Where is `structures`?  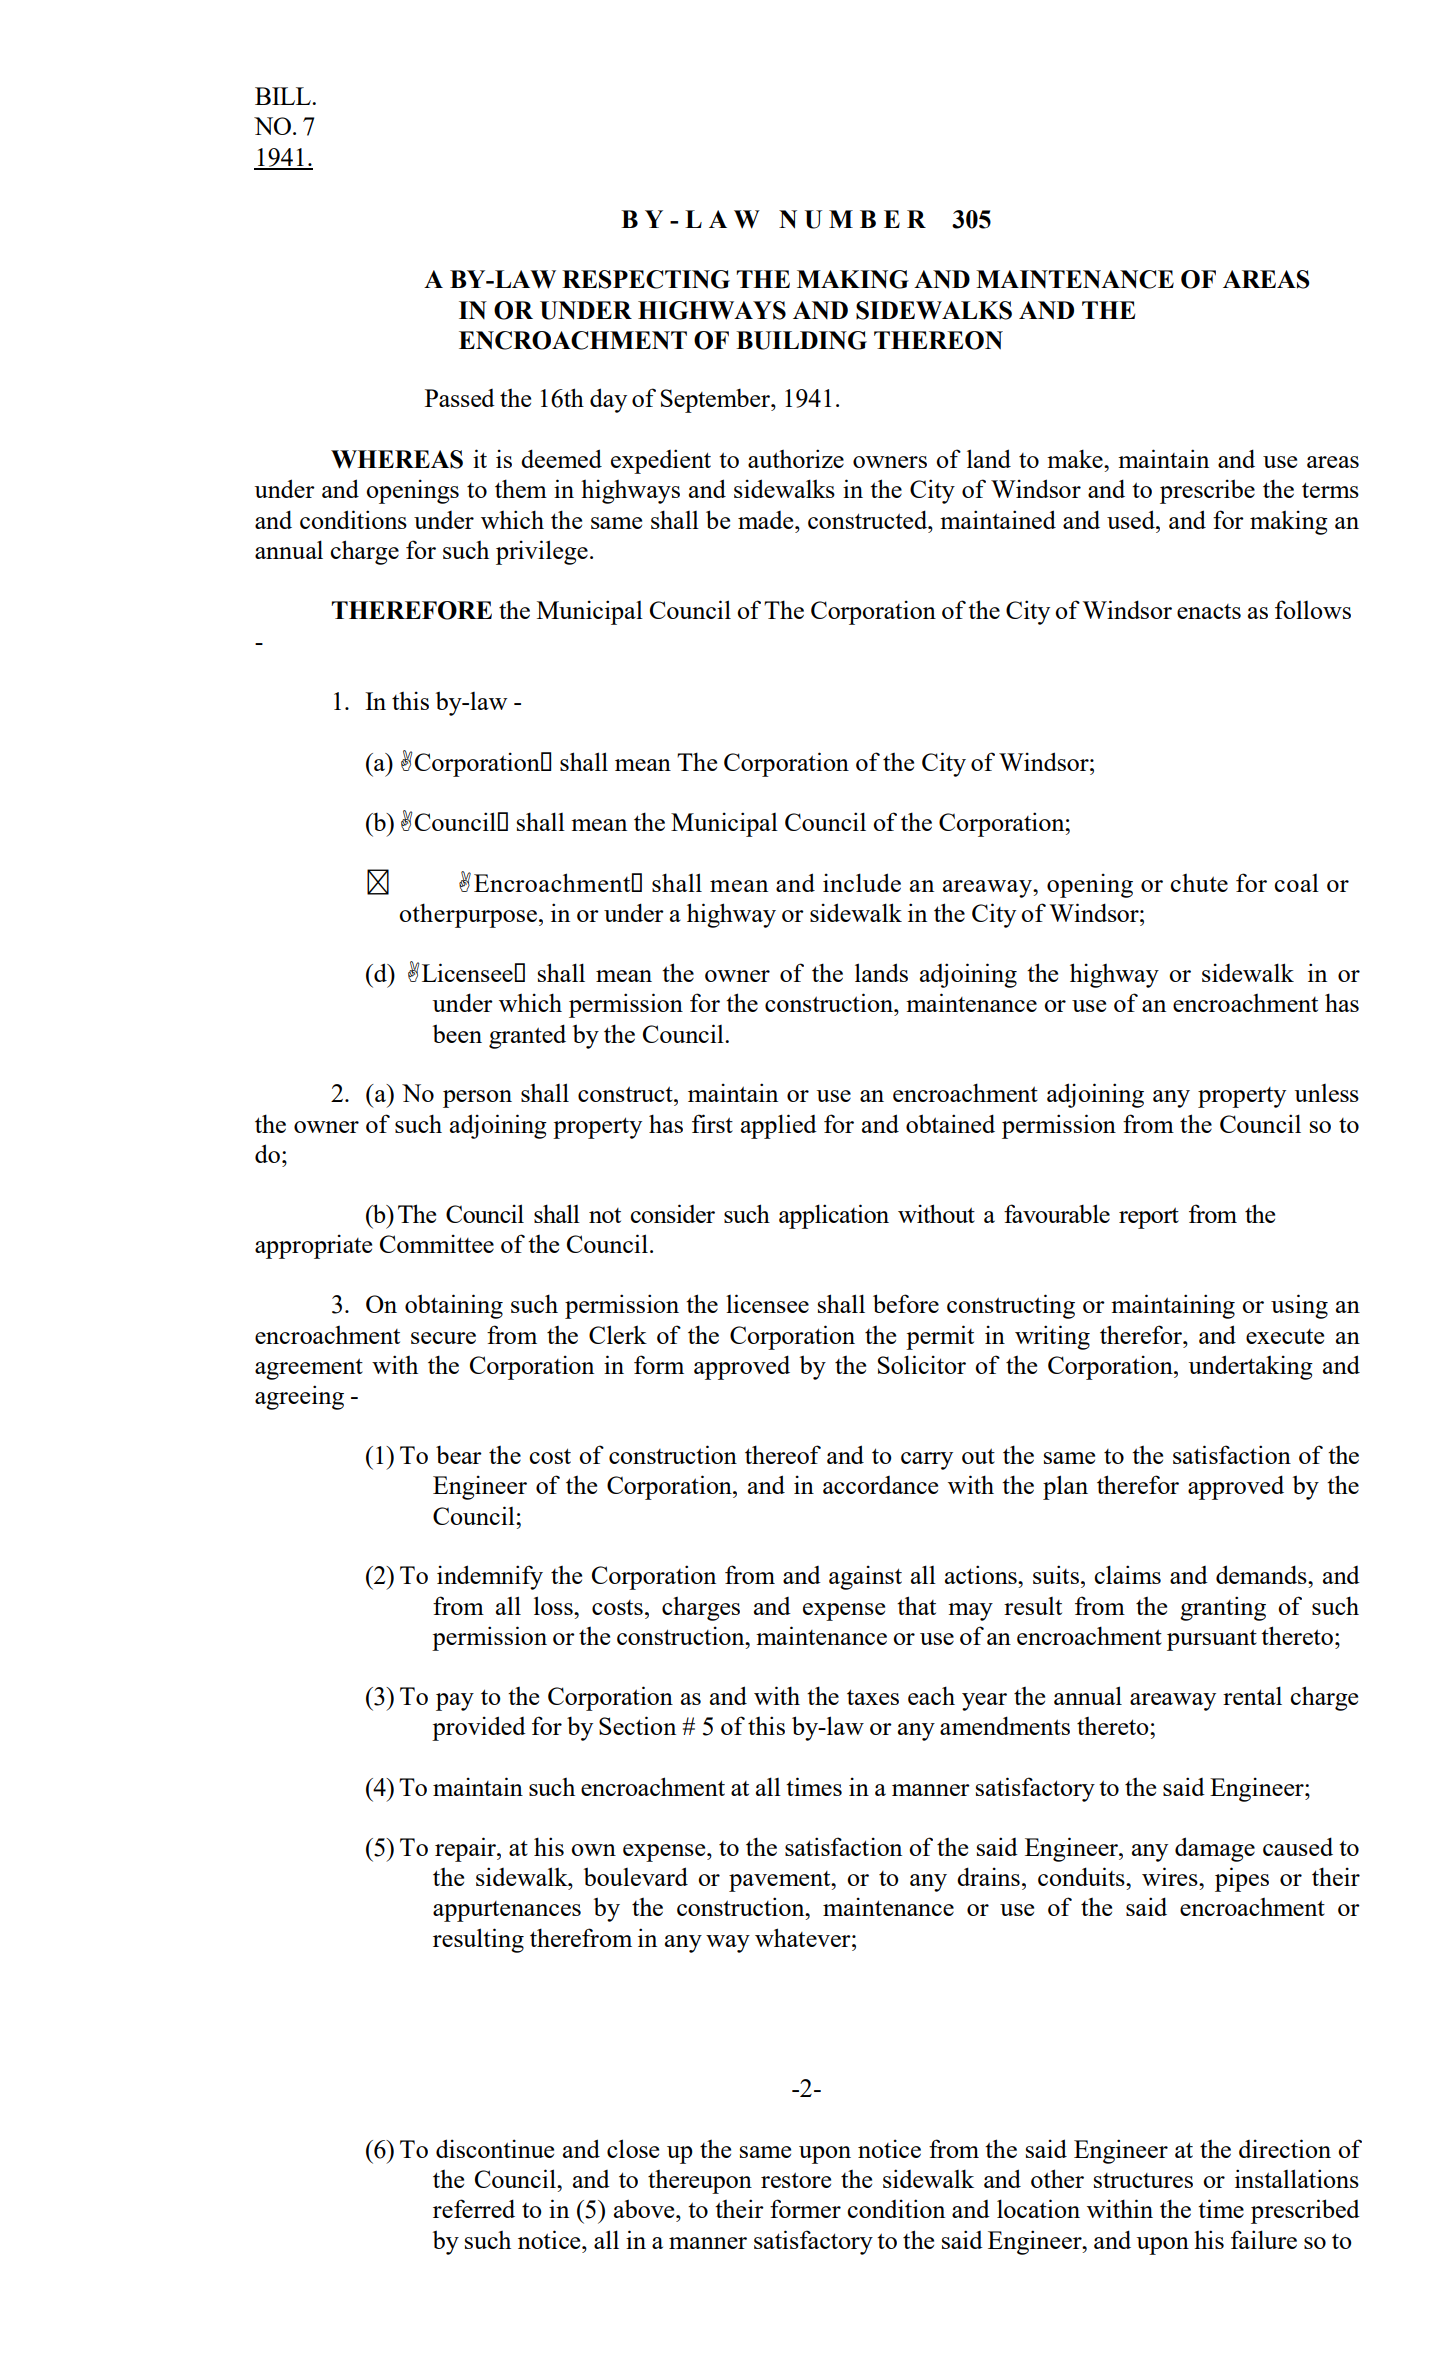 structures is located at coordinates (1143, 2180).
